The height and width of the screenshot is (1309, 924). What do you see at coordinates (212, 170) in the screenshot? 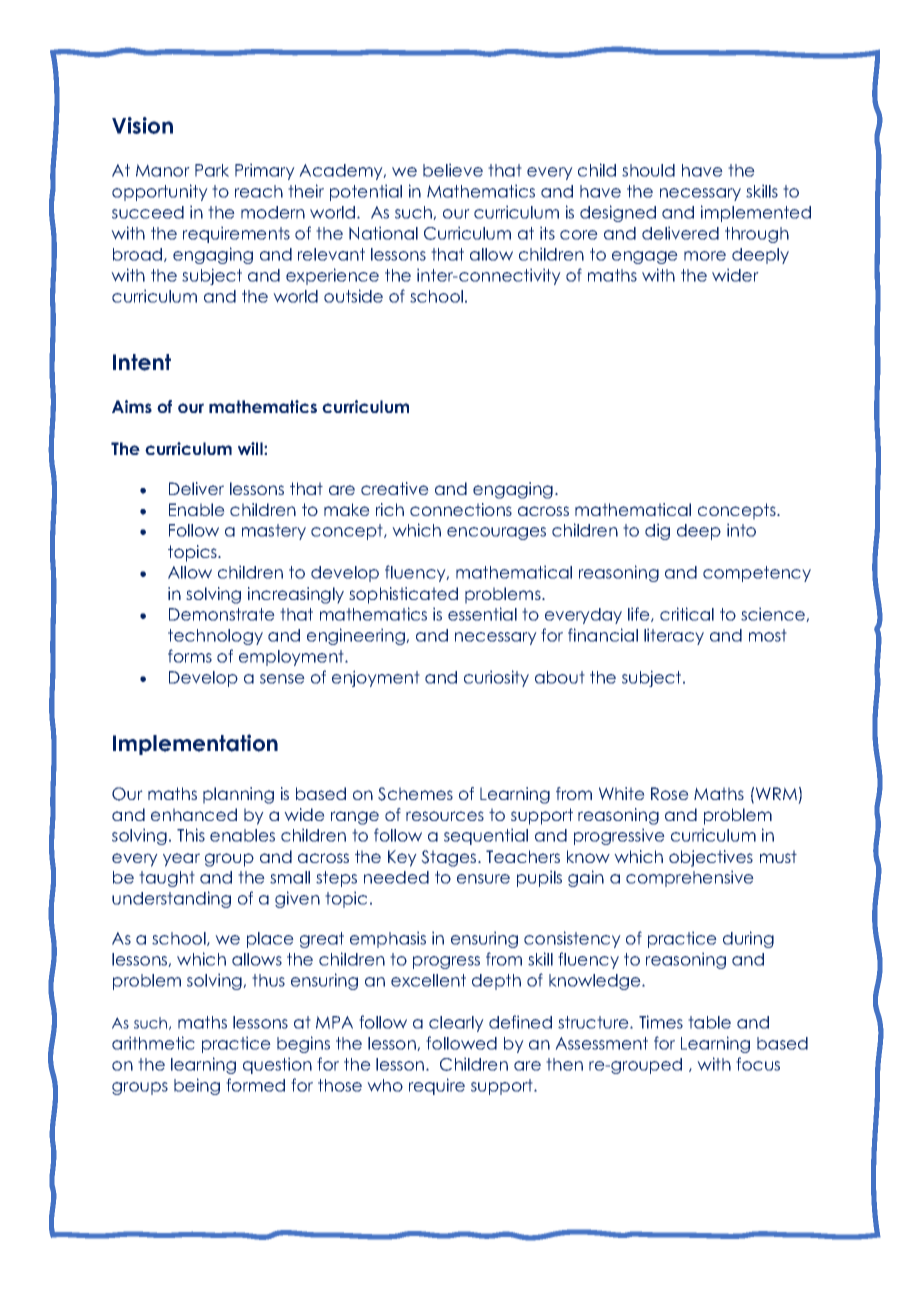
I see `Park` at bounding box center [212, 170].
